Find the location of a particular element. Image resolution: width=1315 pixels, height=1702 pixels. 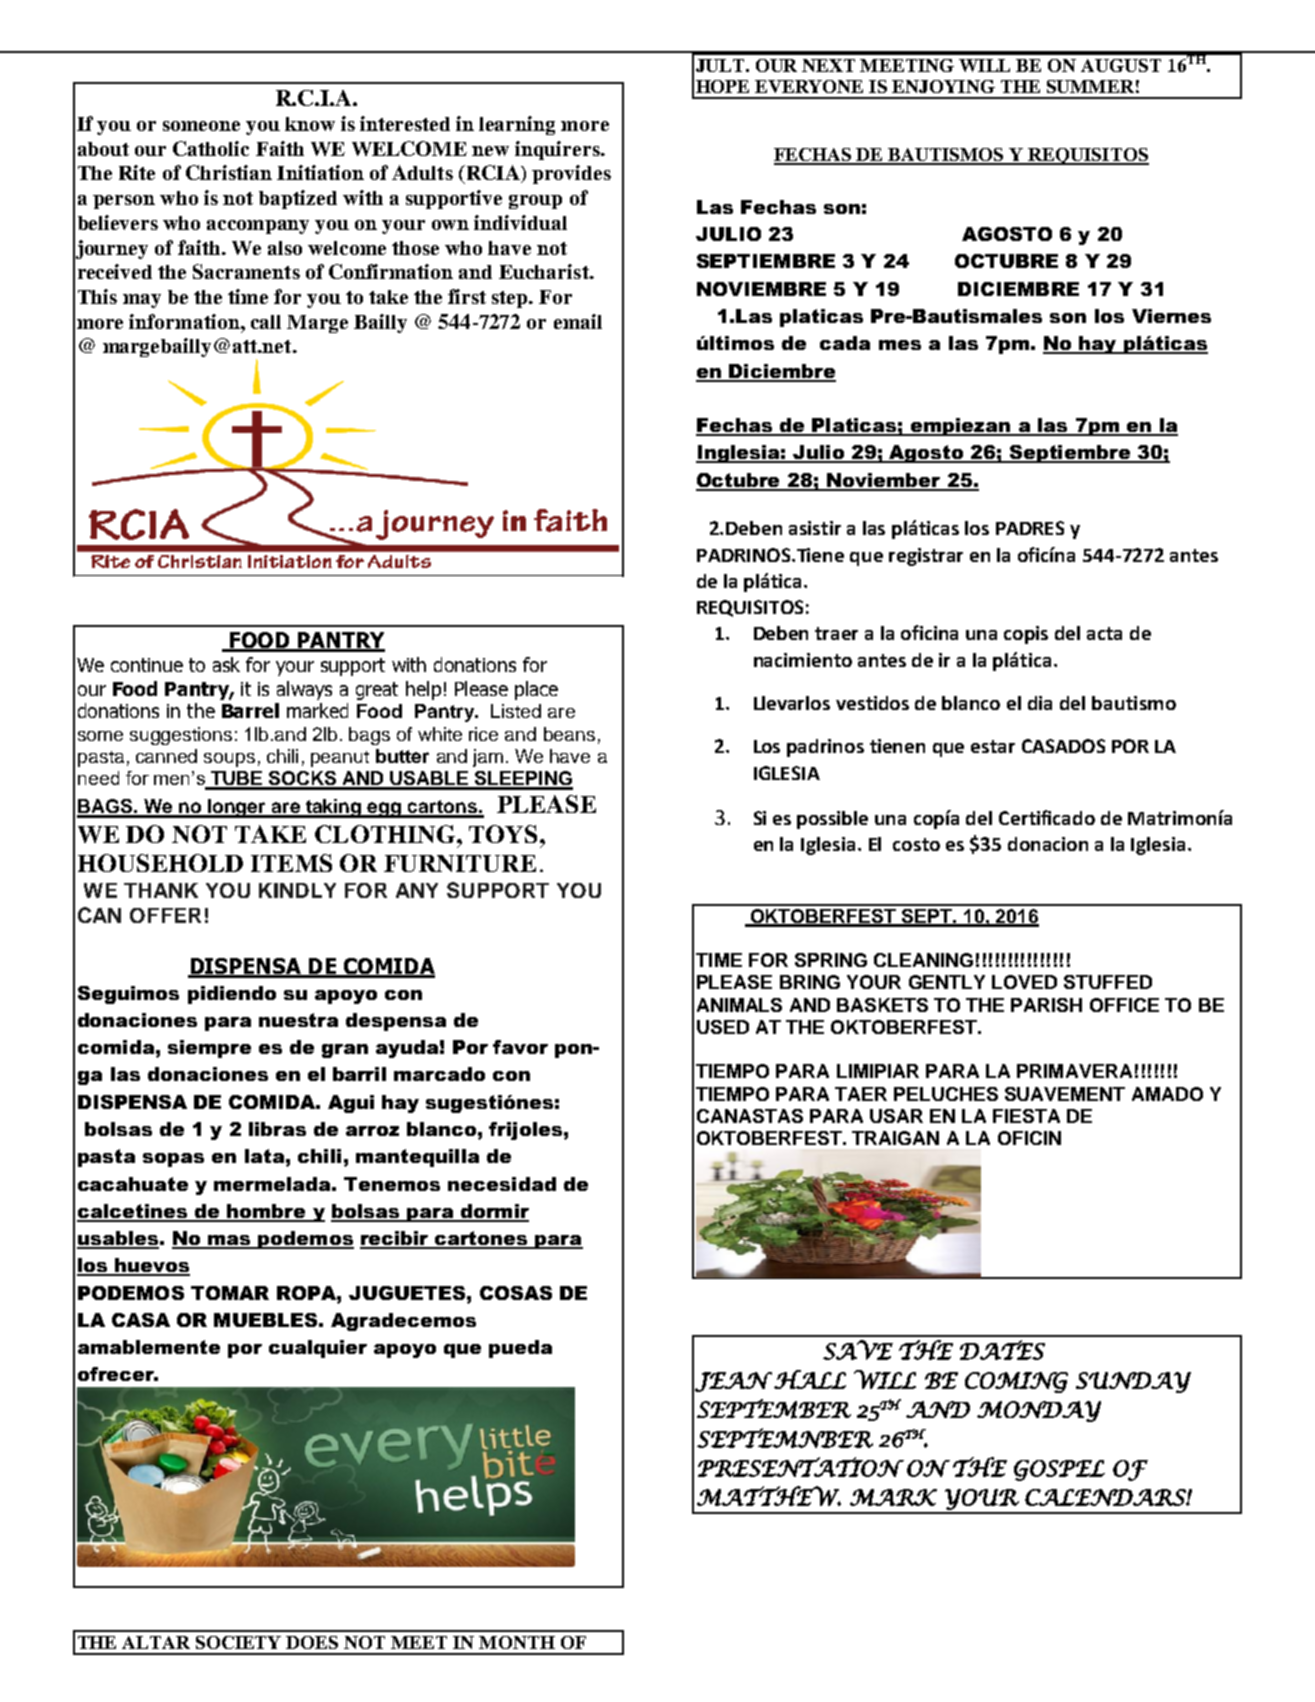

Catholic is located at coordinates (211, 148).
